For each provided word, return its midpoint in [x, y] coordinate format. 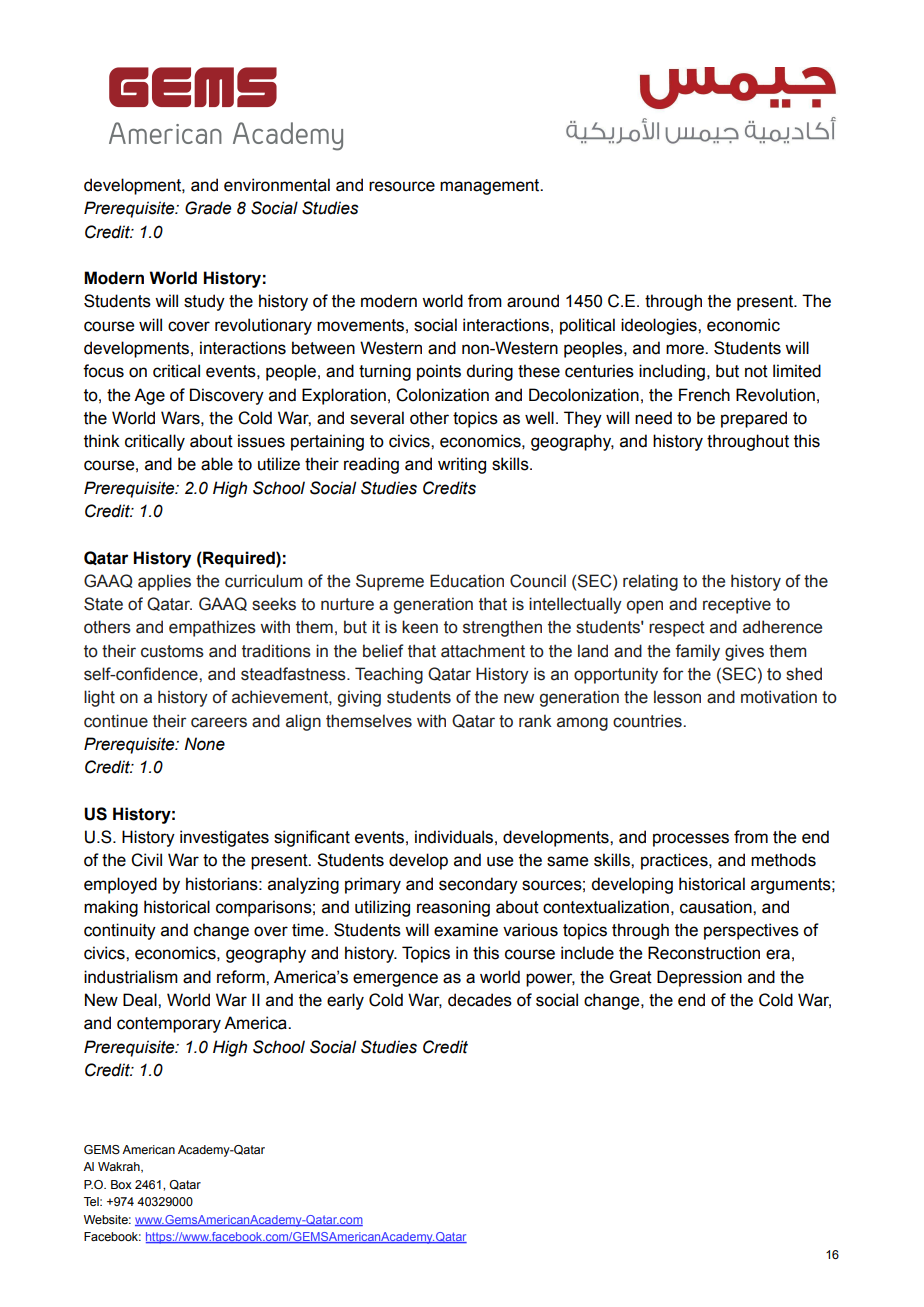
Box [121, 1184]
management [491, 187]
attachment [483, 651]
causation [717, 907]
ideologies [660, 326]
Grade [208, 208]
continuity [120, 931]
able [217, 464]
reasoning [453, 908]
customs [172, 651]
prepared [754, 419]
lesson [677, 697]
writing [462, 465]
